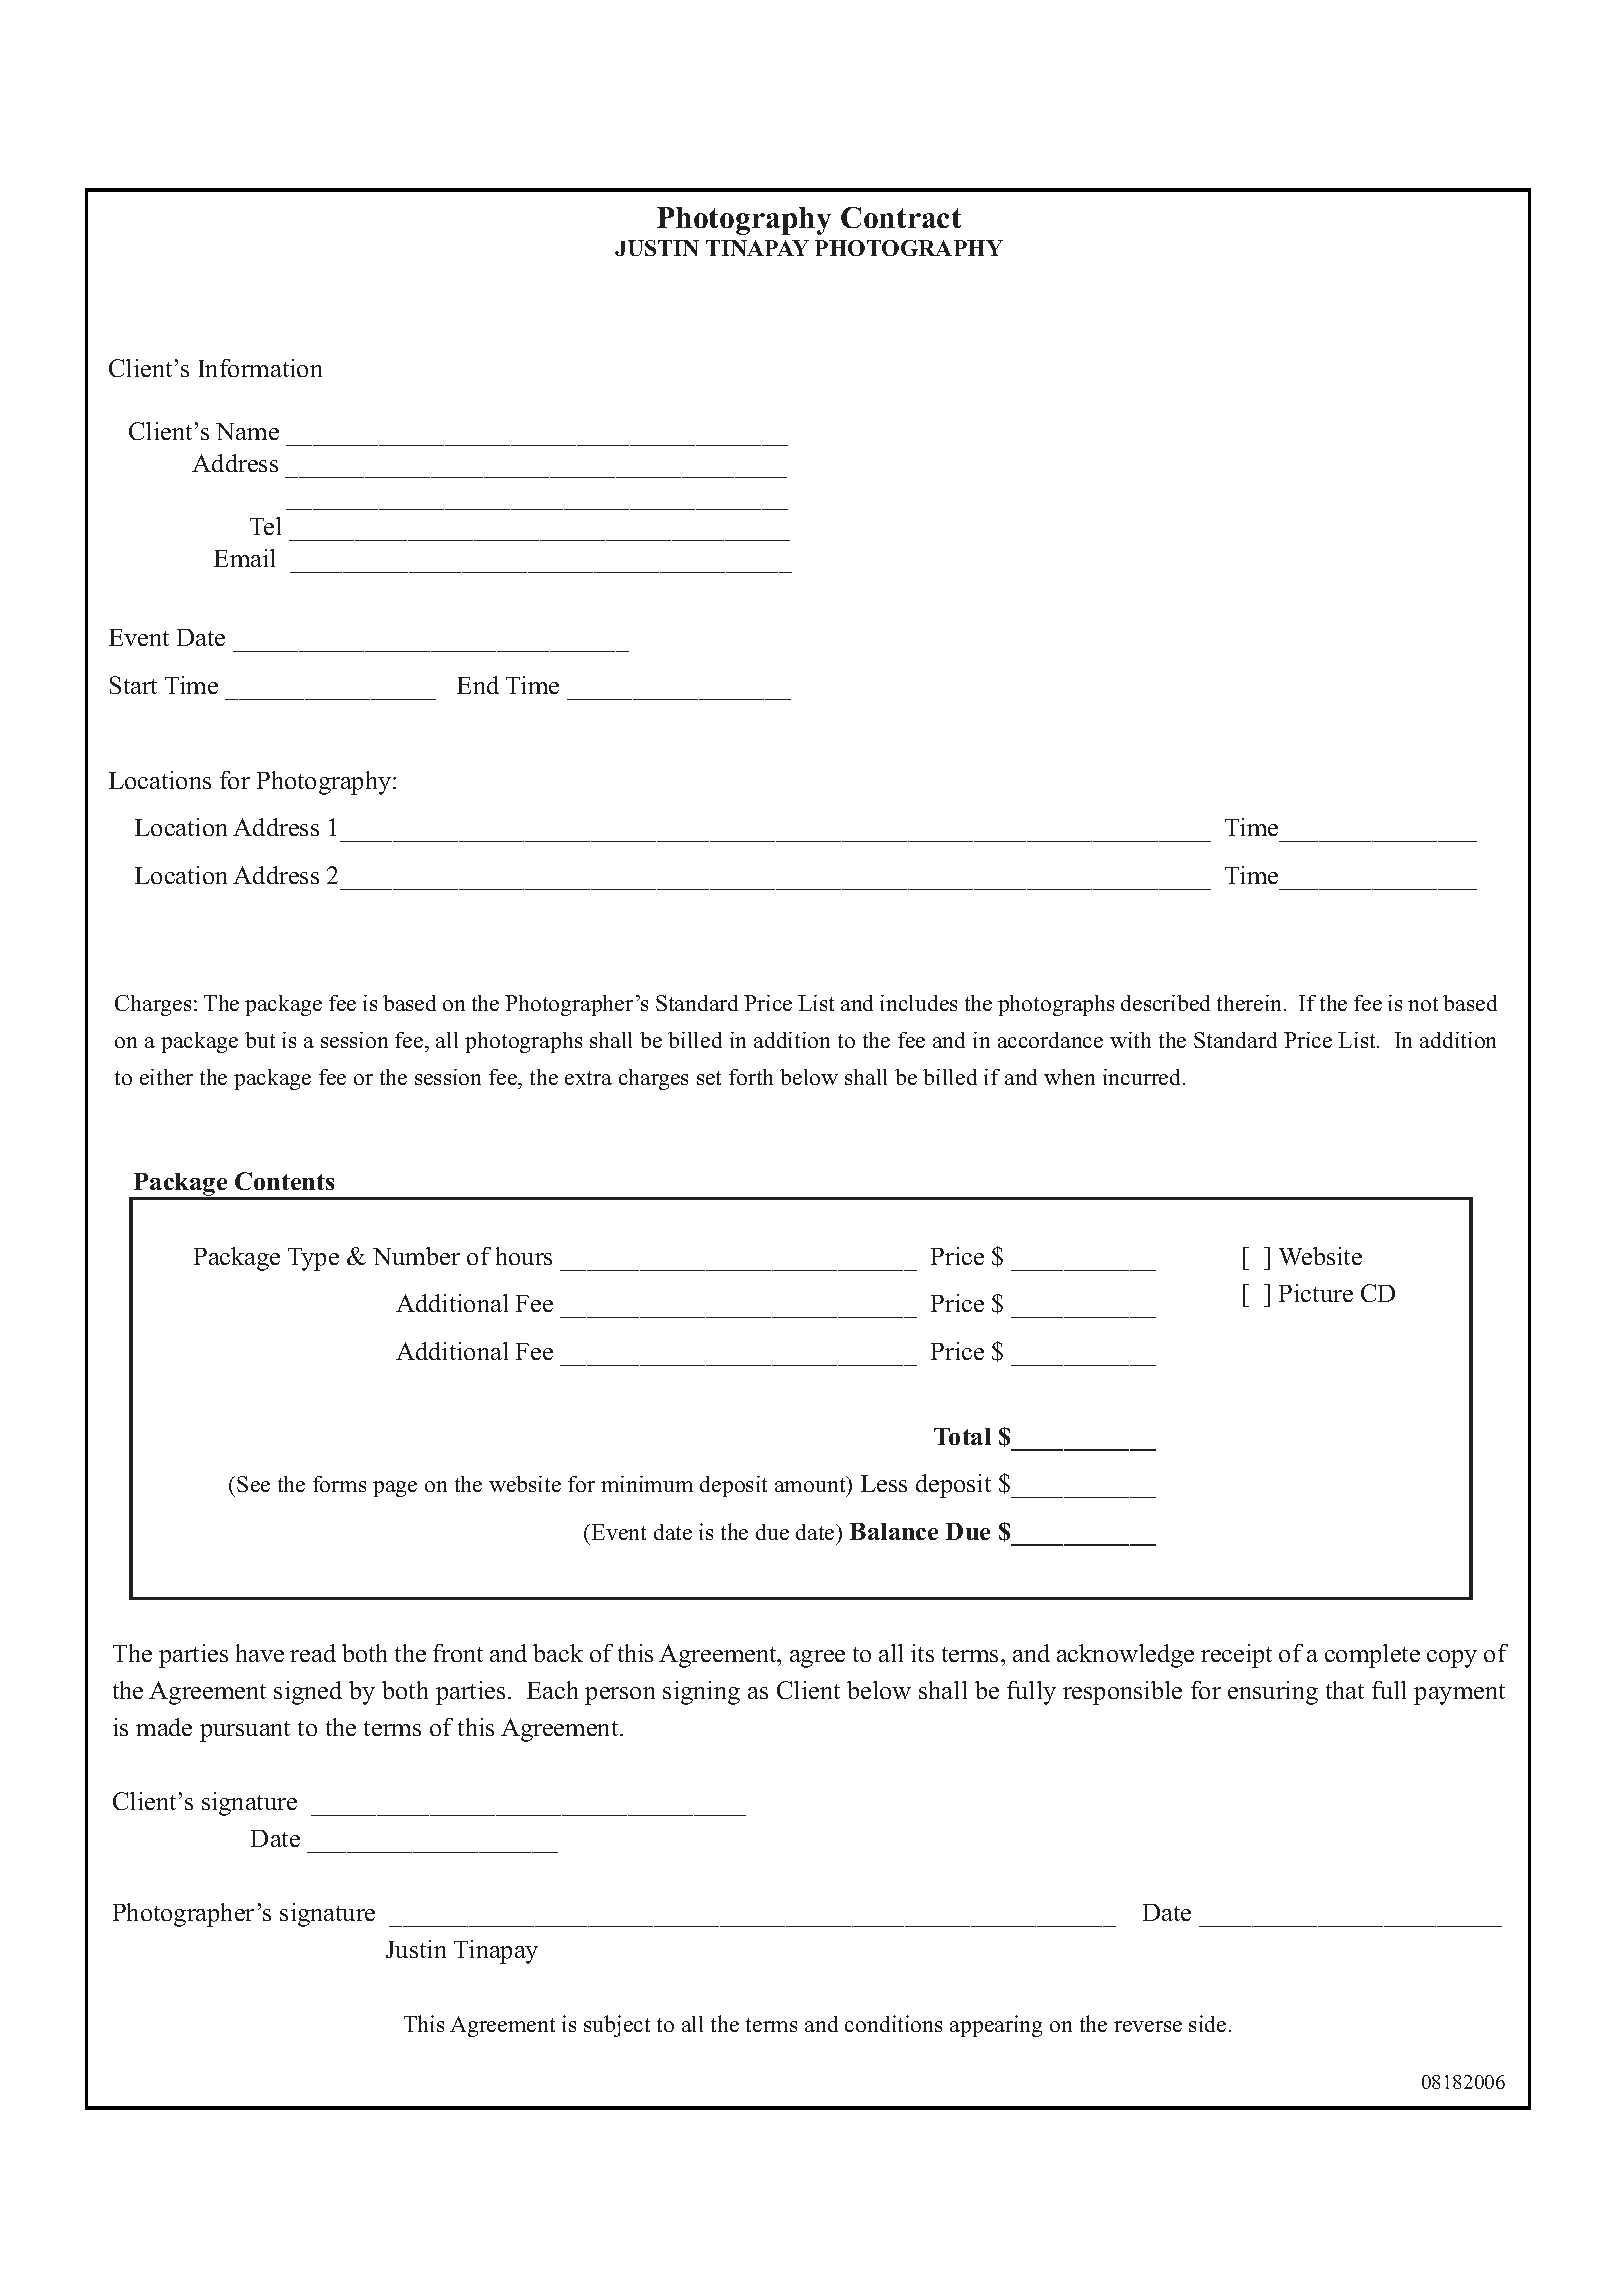  Describe the element at coordinates (260, 368) in the image. I see `Information` at that location.
